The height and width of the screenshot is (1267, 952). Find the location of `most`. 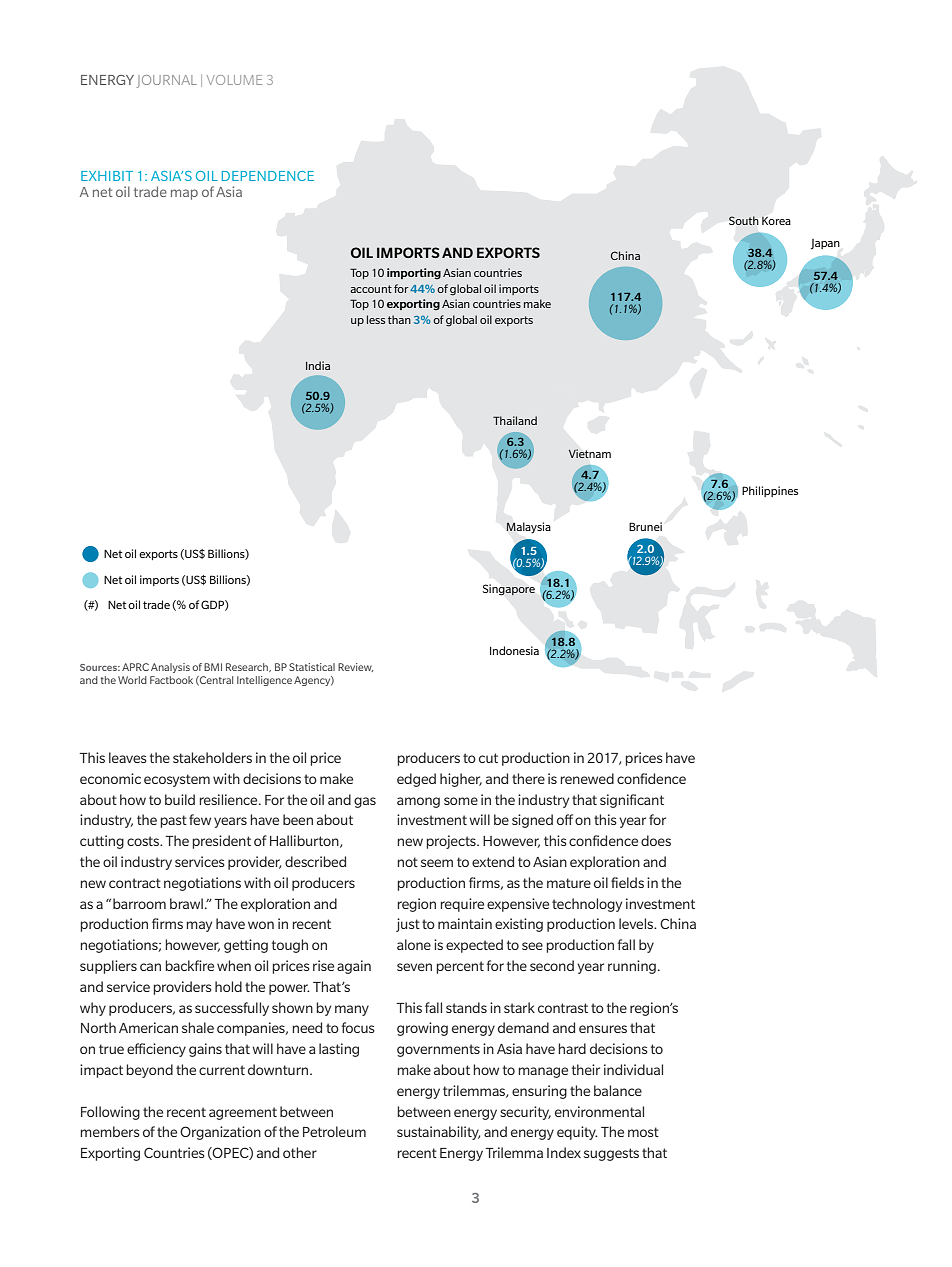

most is located at coordinates (643, 1132).
